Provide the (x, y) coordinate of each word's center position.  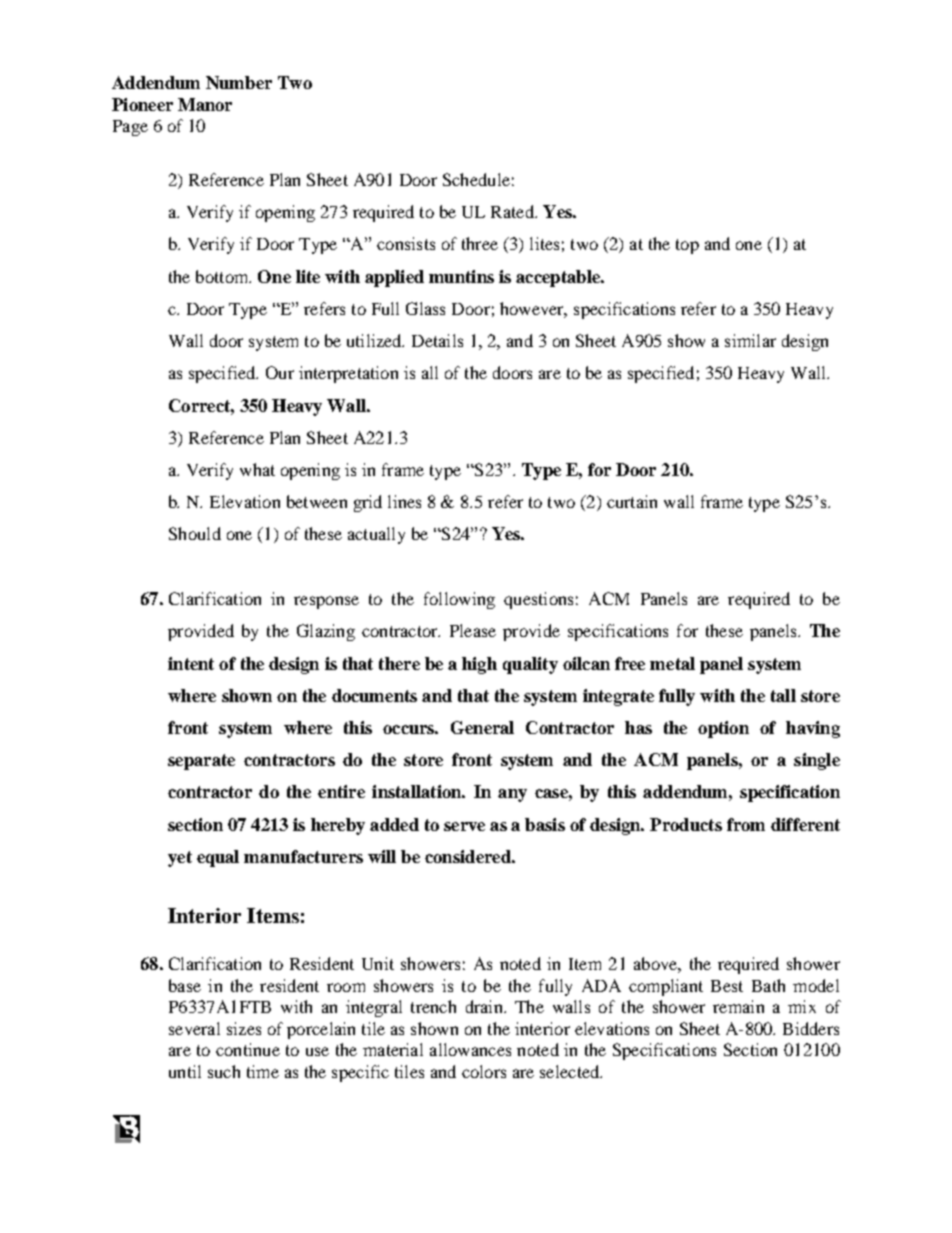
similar (750, 340)
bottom (223, 276)
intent (191, 663)
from (746, 824)
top (687, 246)
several (194, 1028)
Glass (425, 308)
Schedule (476, 179)
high (479, 665)
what (257, 469)
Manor (205, 104)
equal (218, 858)
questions (538, 600)
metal (672, 663)
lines (404, 501)
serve (464, 826)
